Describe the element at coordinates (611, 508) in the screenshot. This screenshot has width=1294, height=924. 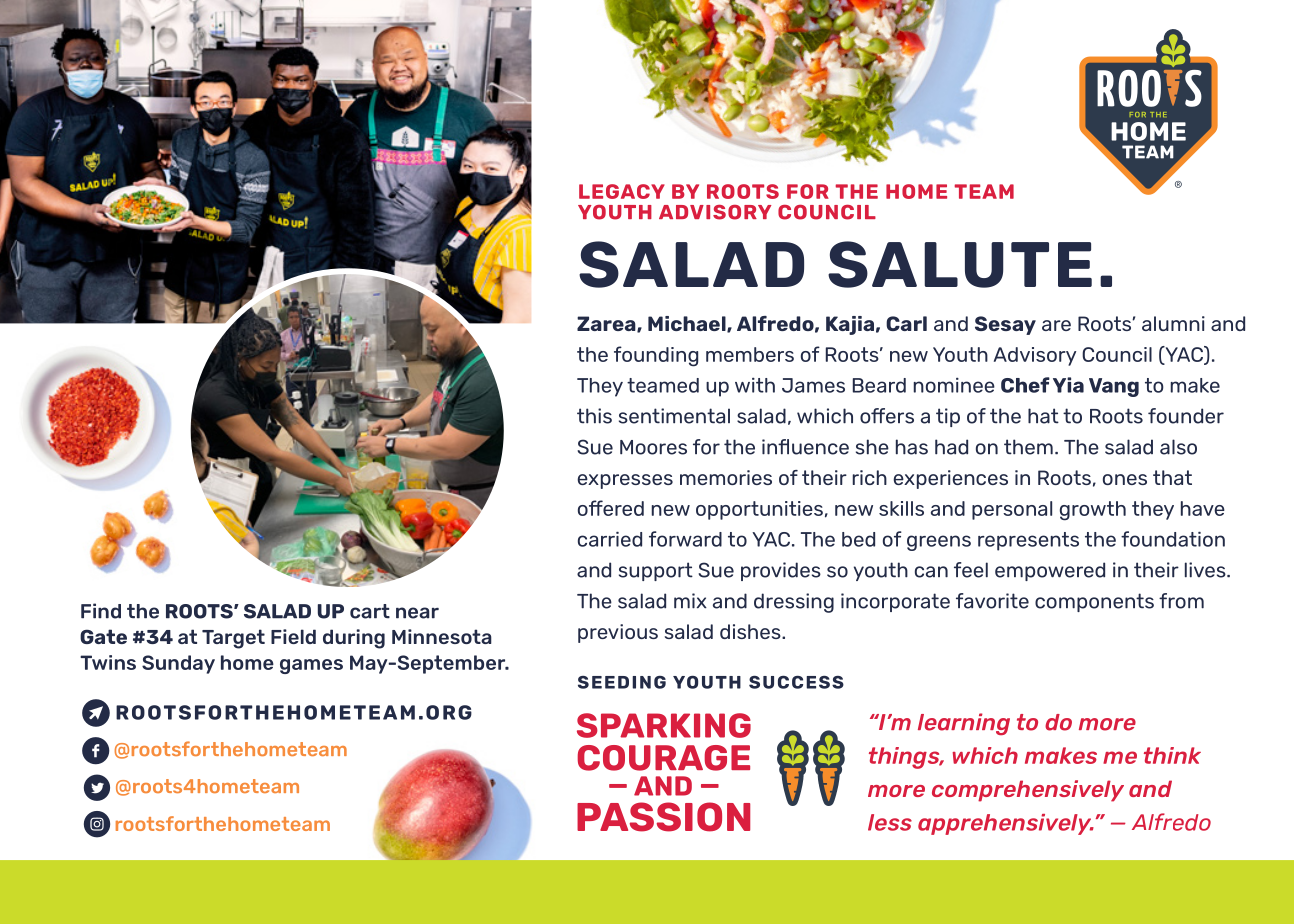
I see `offered` at that location.
